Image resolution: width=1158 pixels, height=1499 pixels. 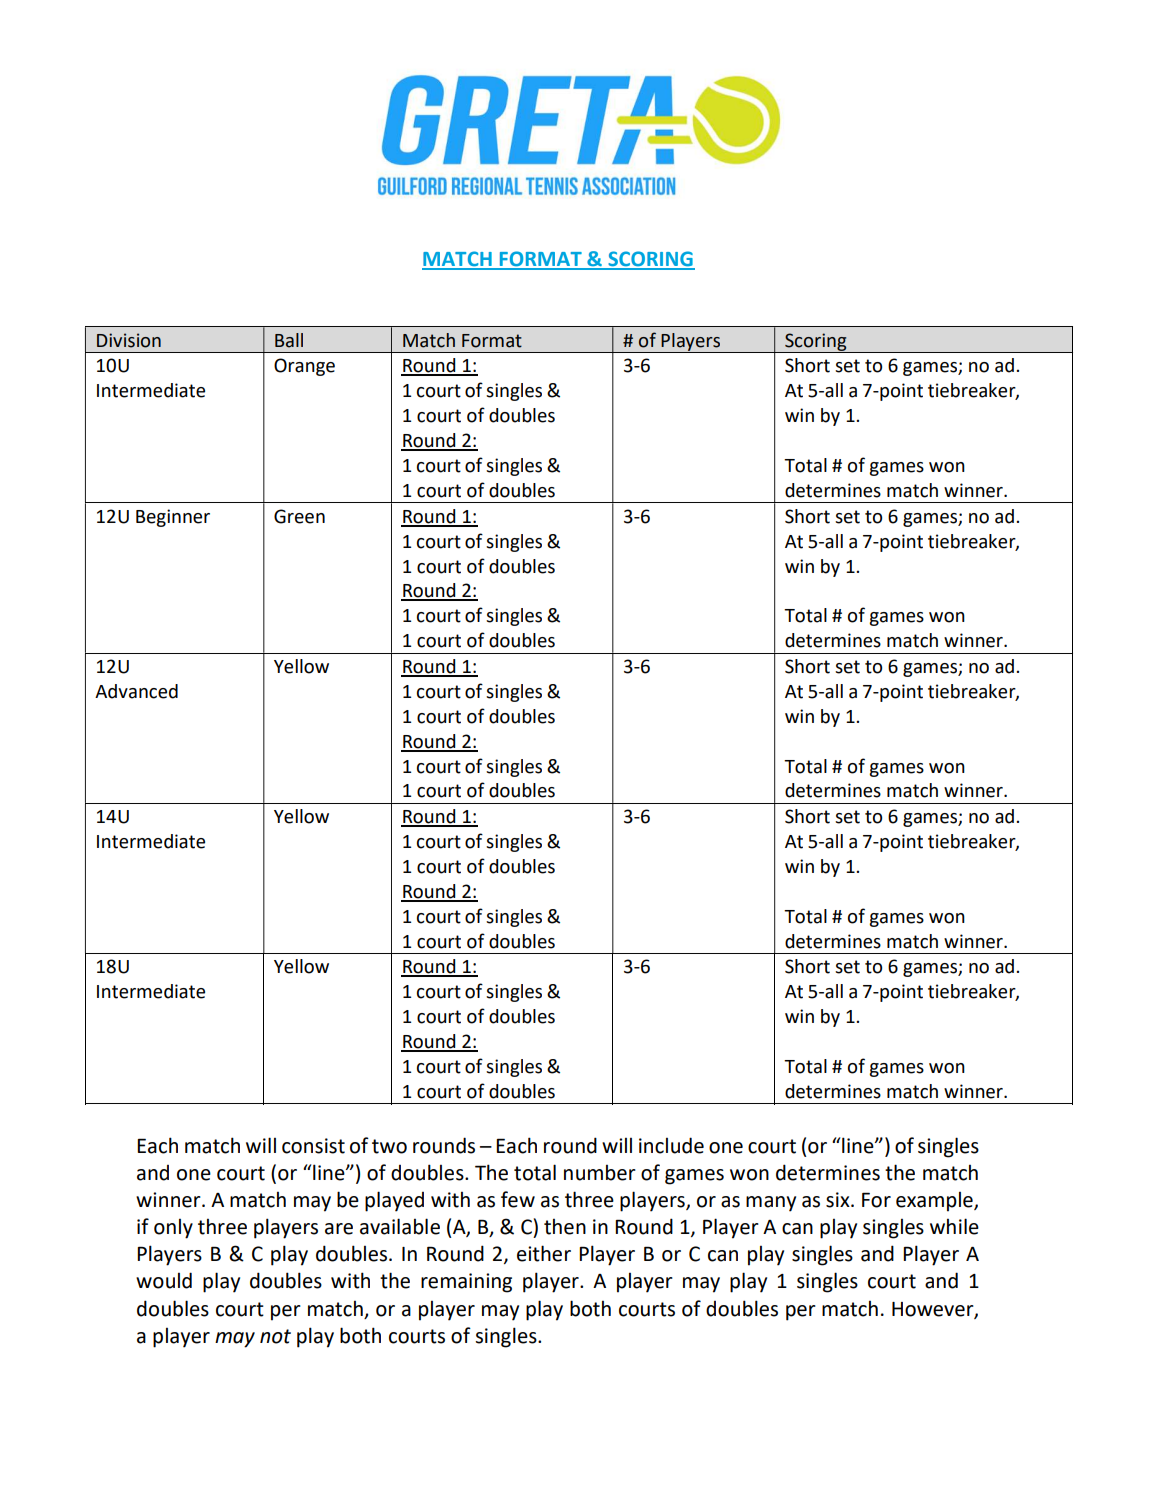 What do you see at coordinates (671, 1145) in the image?
I see `include` at bounding box center [671, 1145].
